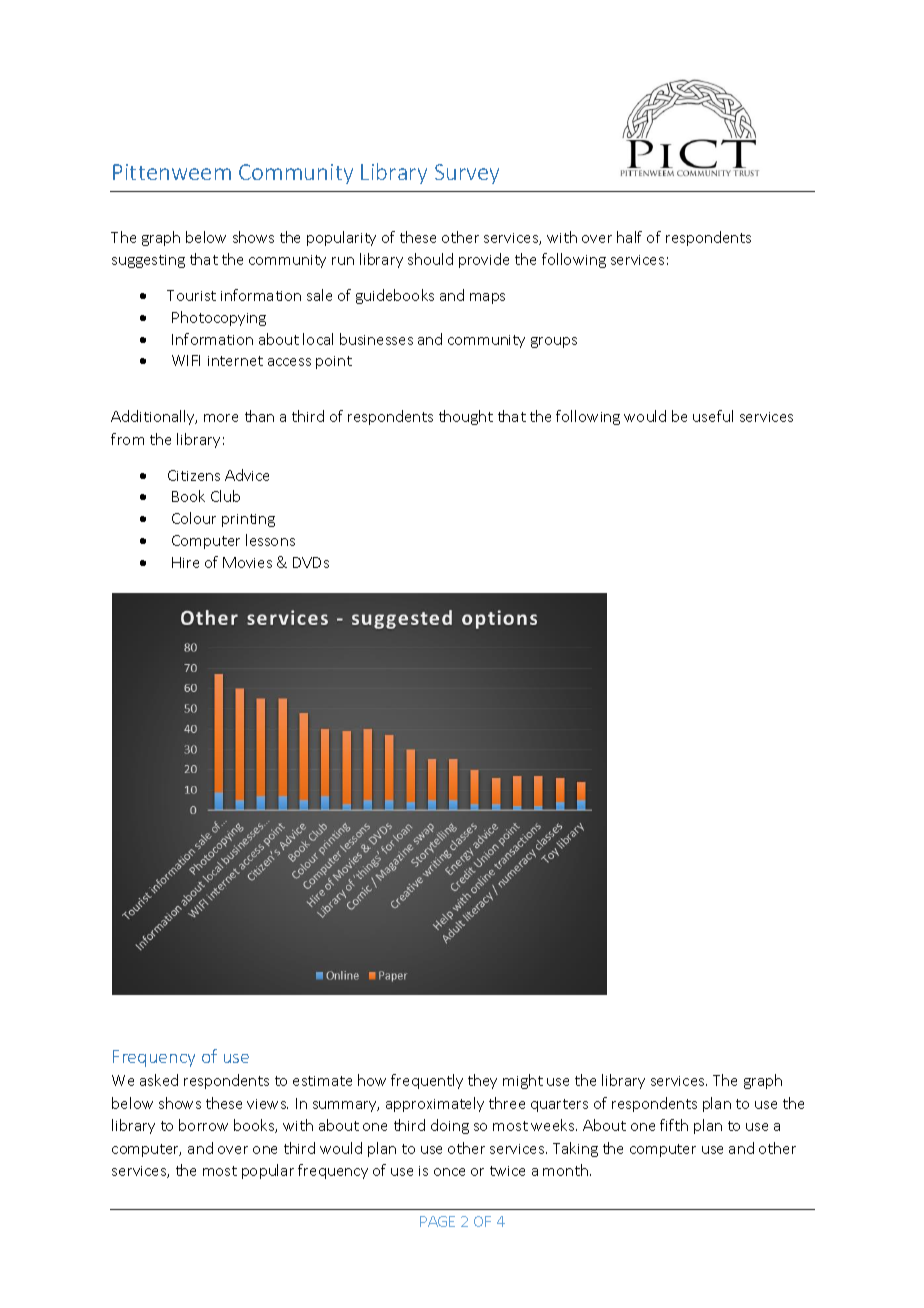  What do you see at coordinates (203, 1125) in the page?
I see `borrow` at bounding box center [203, 1125].
